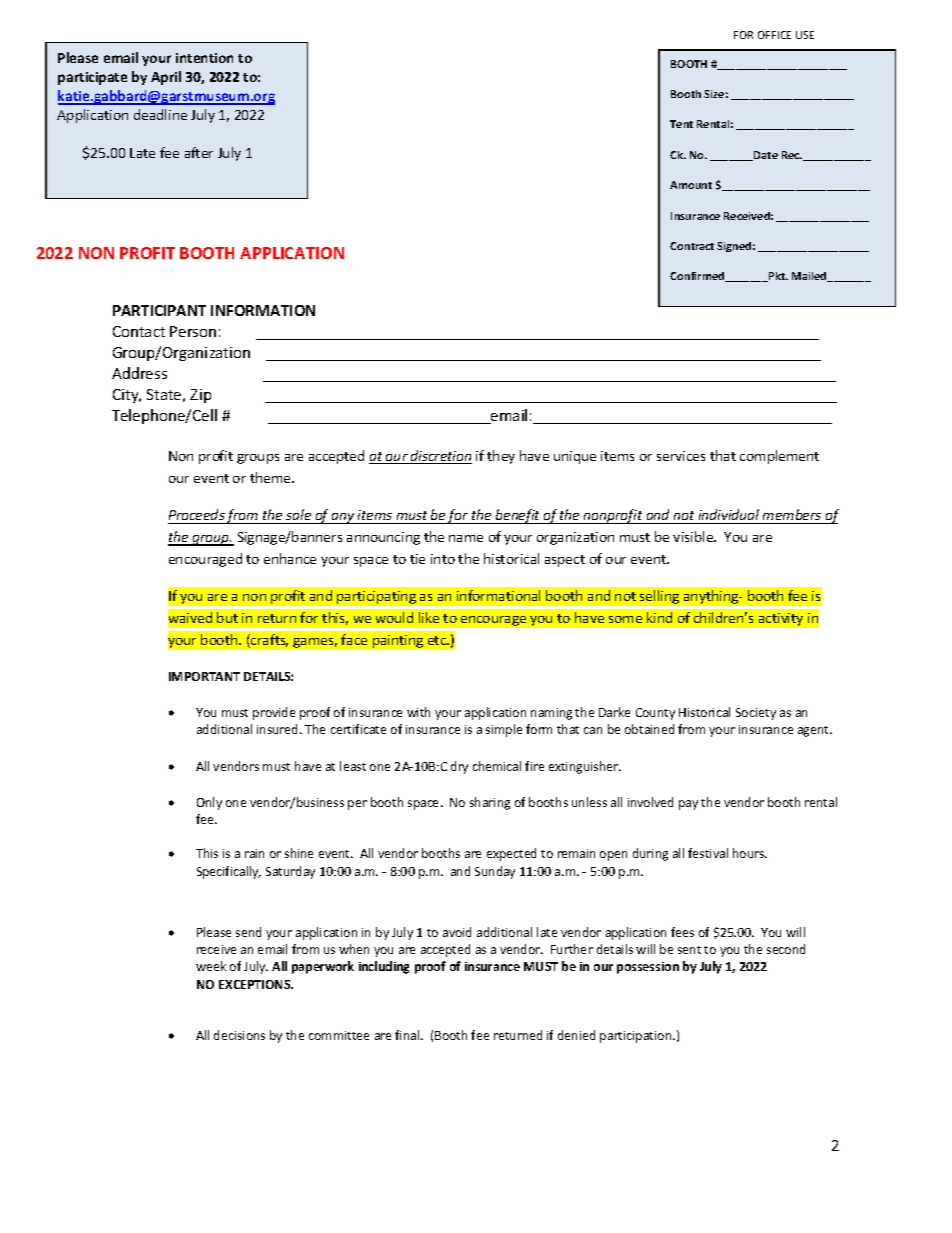 The width and height of the page is (952, 1233). Describe the element at coordinates (166, 78) in the page. I see `April` at that location.
